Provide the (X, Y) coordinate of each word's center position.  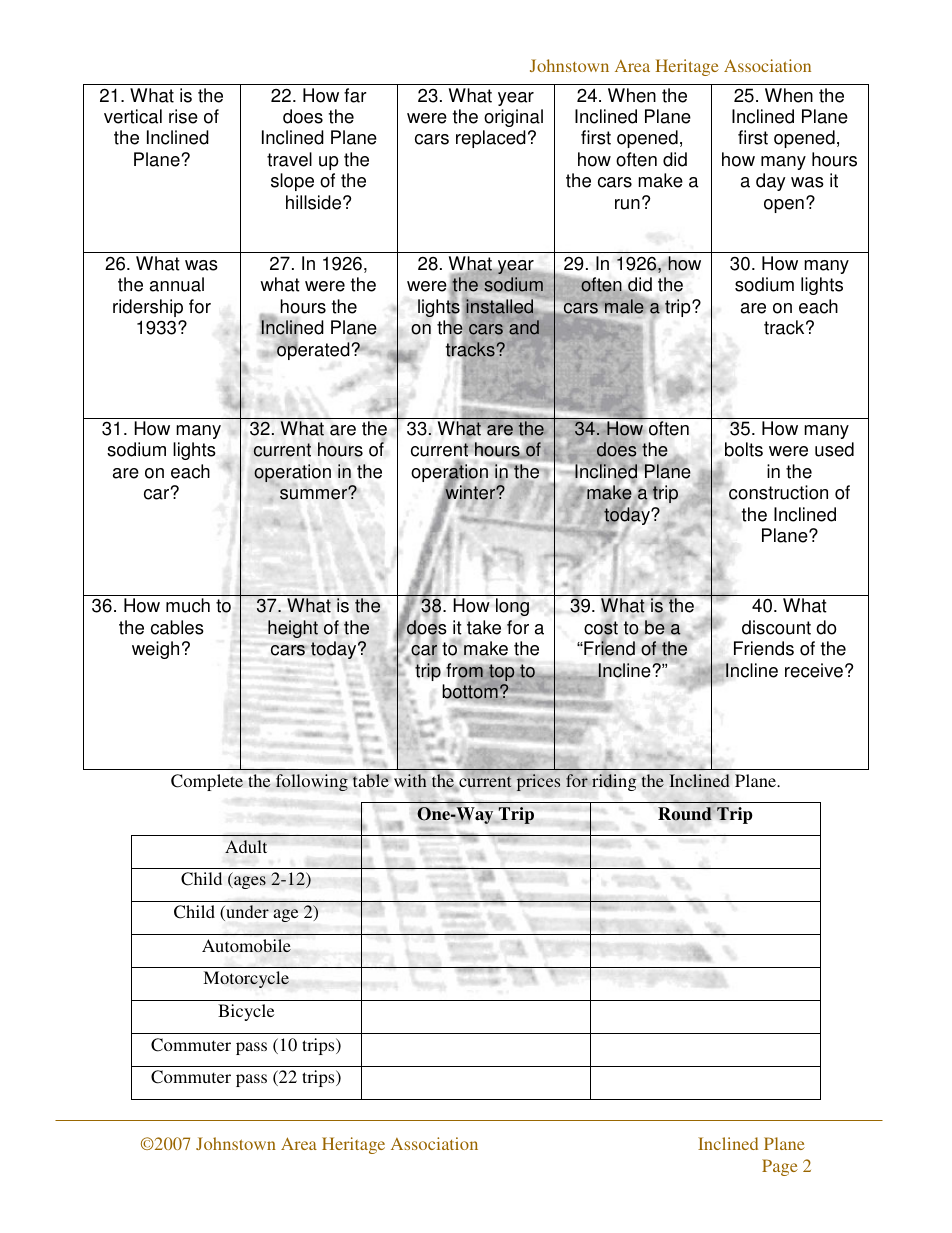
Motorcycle (246, 979)
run (627, 204)
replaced (491, 139)
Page (780, 1167)
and (524, 327)
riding (614, 782)
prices (538, 782)
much (188, 605)
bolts (744, 449)
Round (685, 814)
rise (183, 116)
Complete (207, 782)
